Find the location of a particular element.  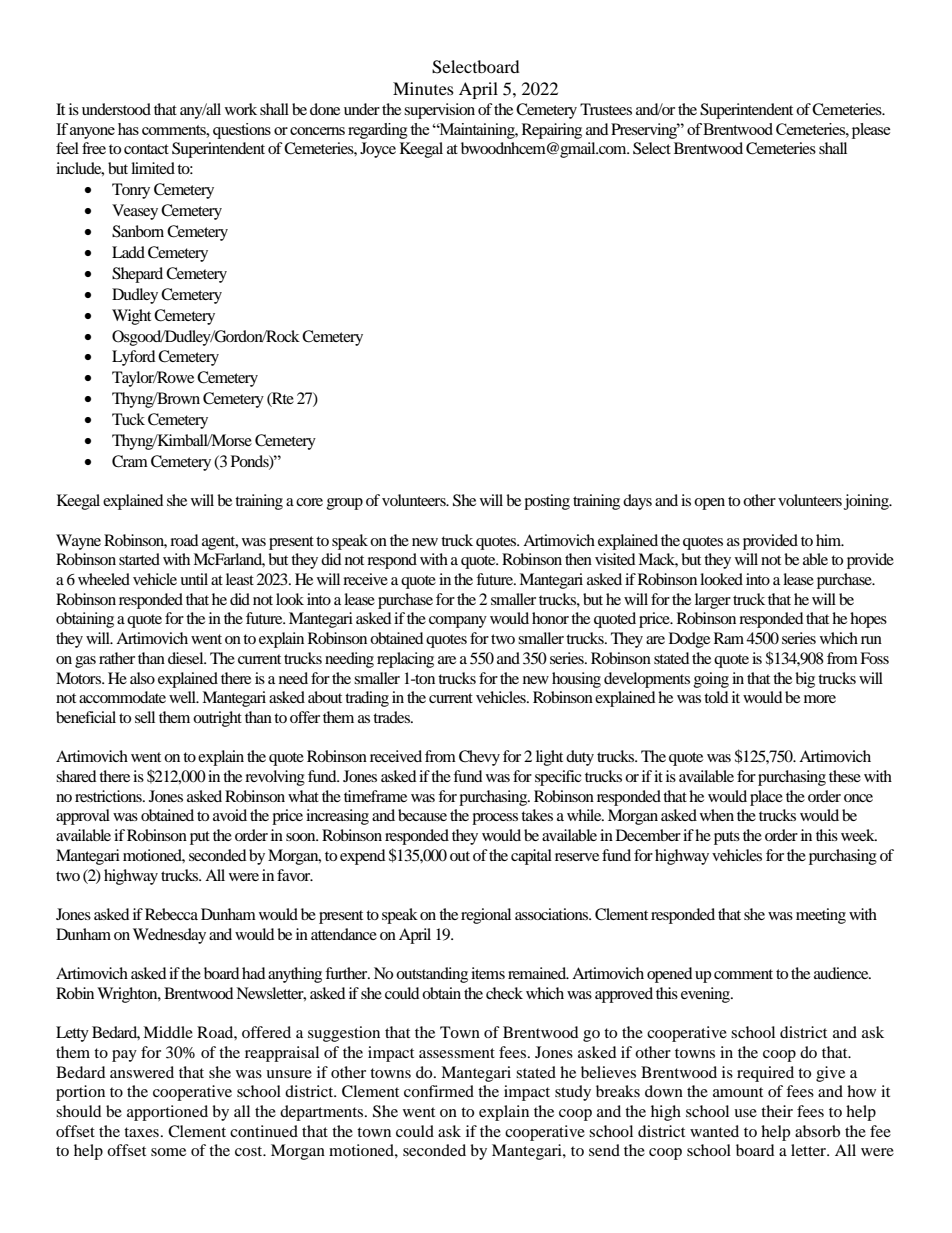

place is located at coordinates (766, 798).
